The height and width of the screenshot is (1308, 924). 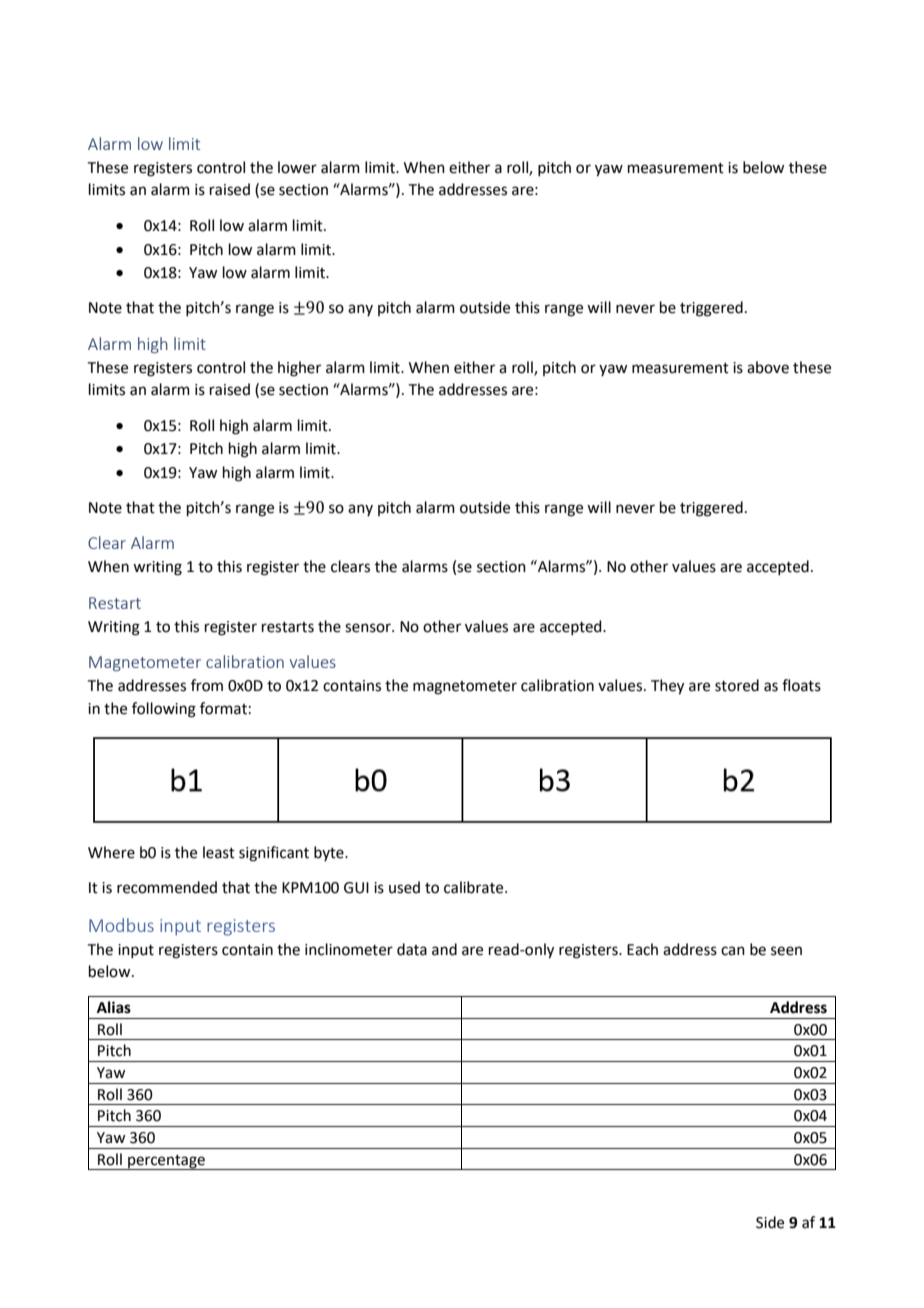 What do you see at coordinates (667, 687) in the screenshot?
I see `They` at bounding box center [667, 687].
